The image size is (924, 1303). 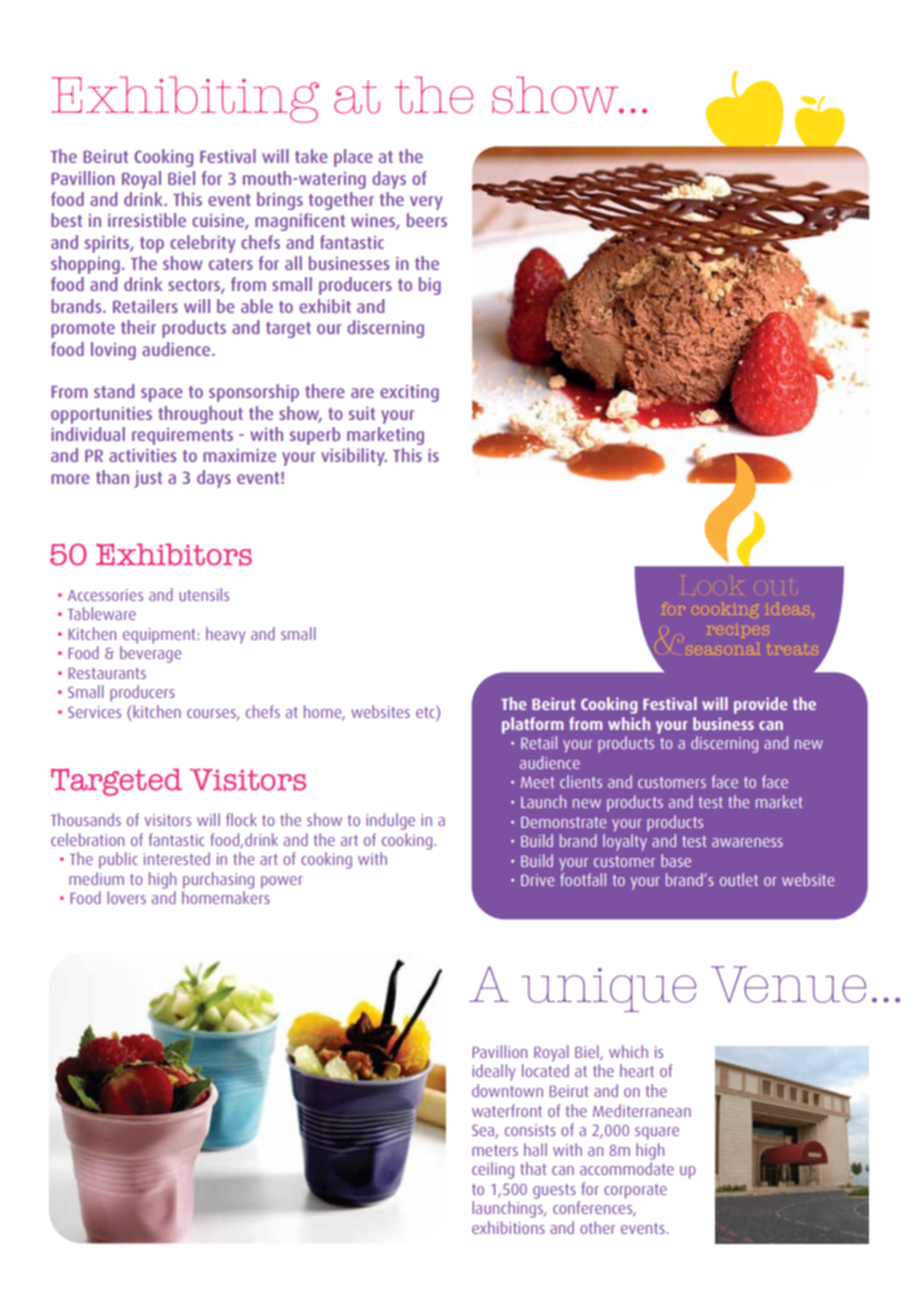 I want to click on ceiling, so click(x=493, y=1170).
